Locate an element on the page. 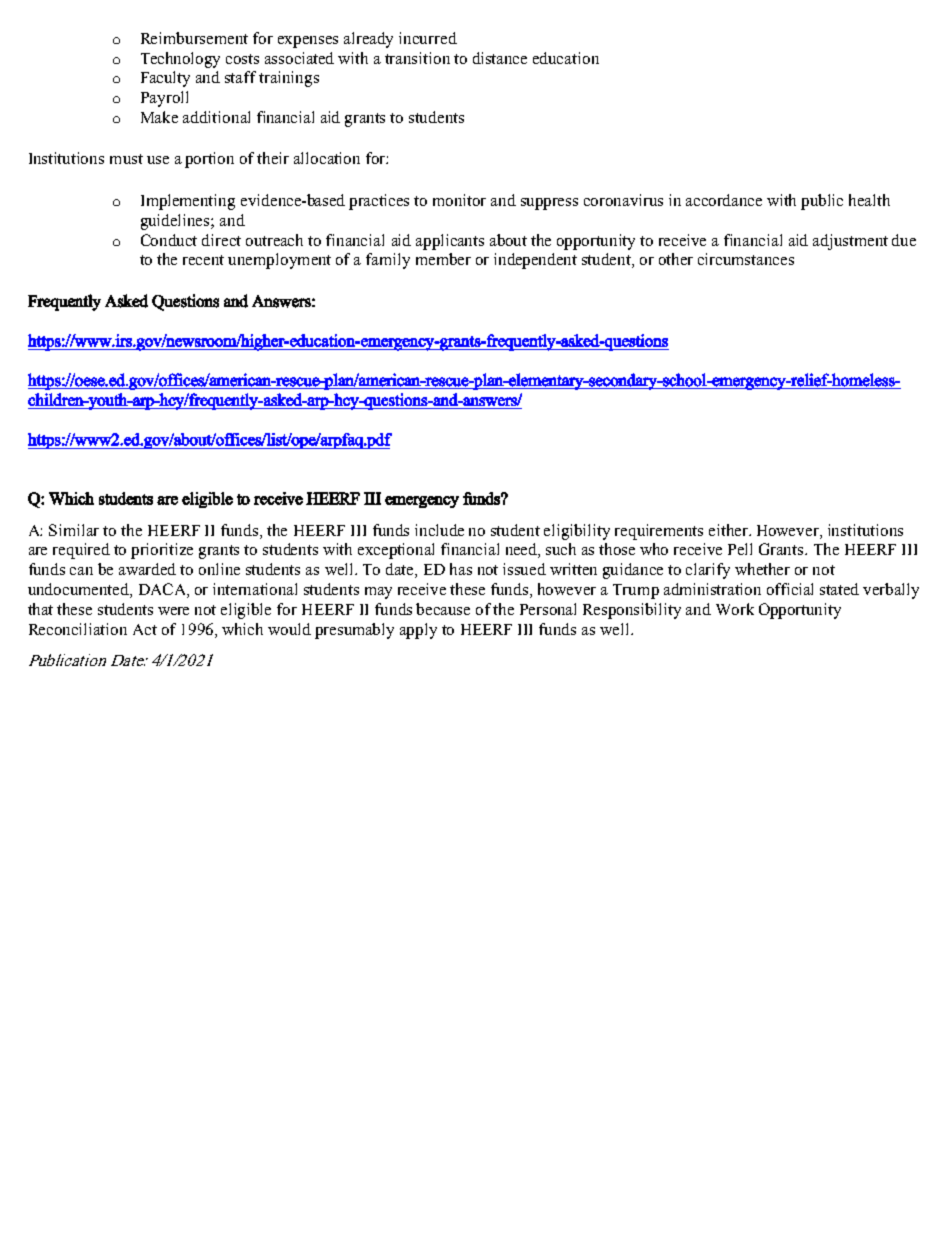 The width and height of the page is (952, 1233). incurred is located at coordinates (428, 38).
